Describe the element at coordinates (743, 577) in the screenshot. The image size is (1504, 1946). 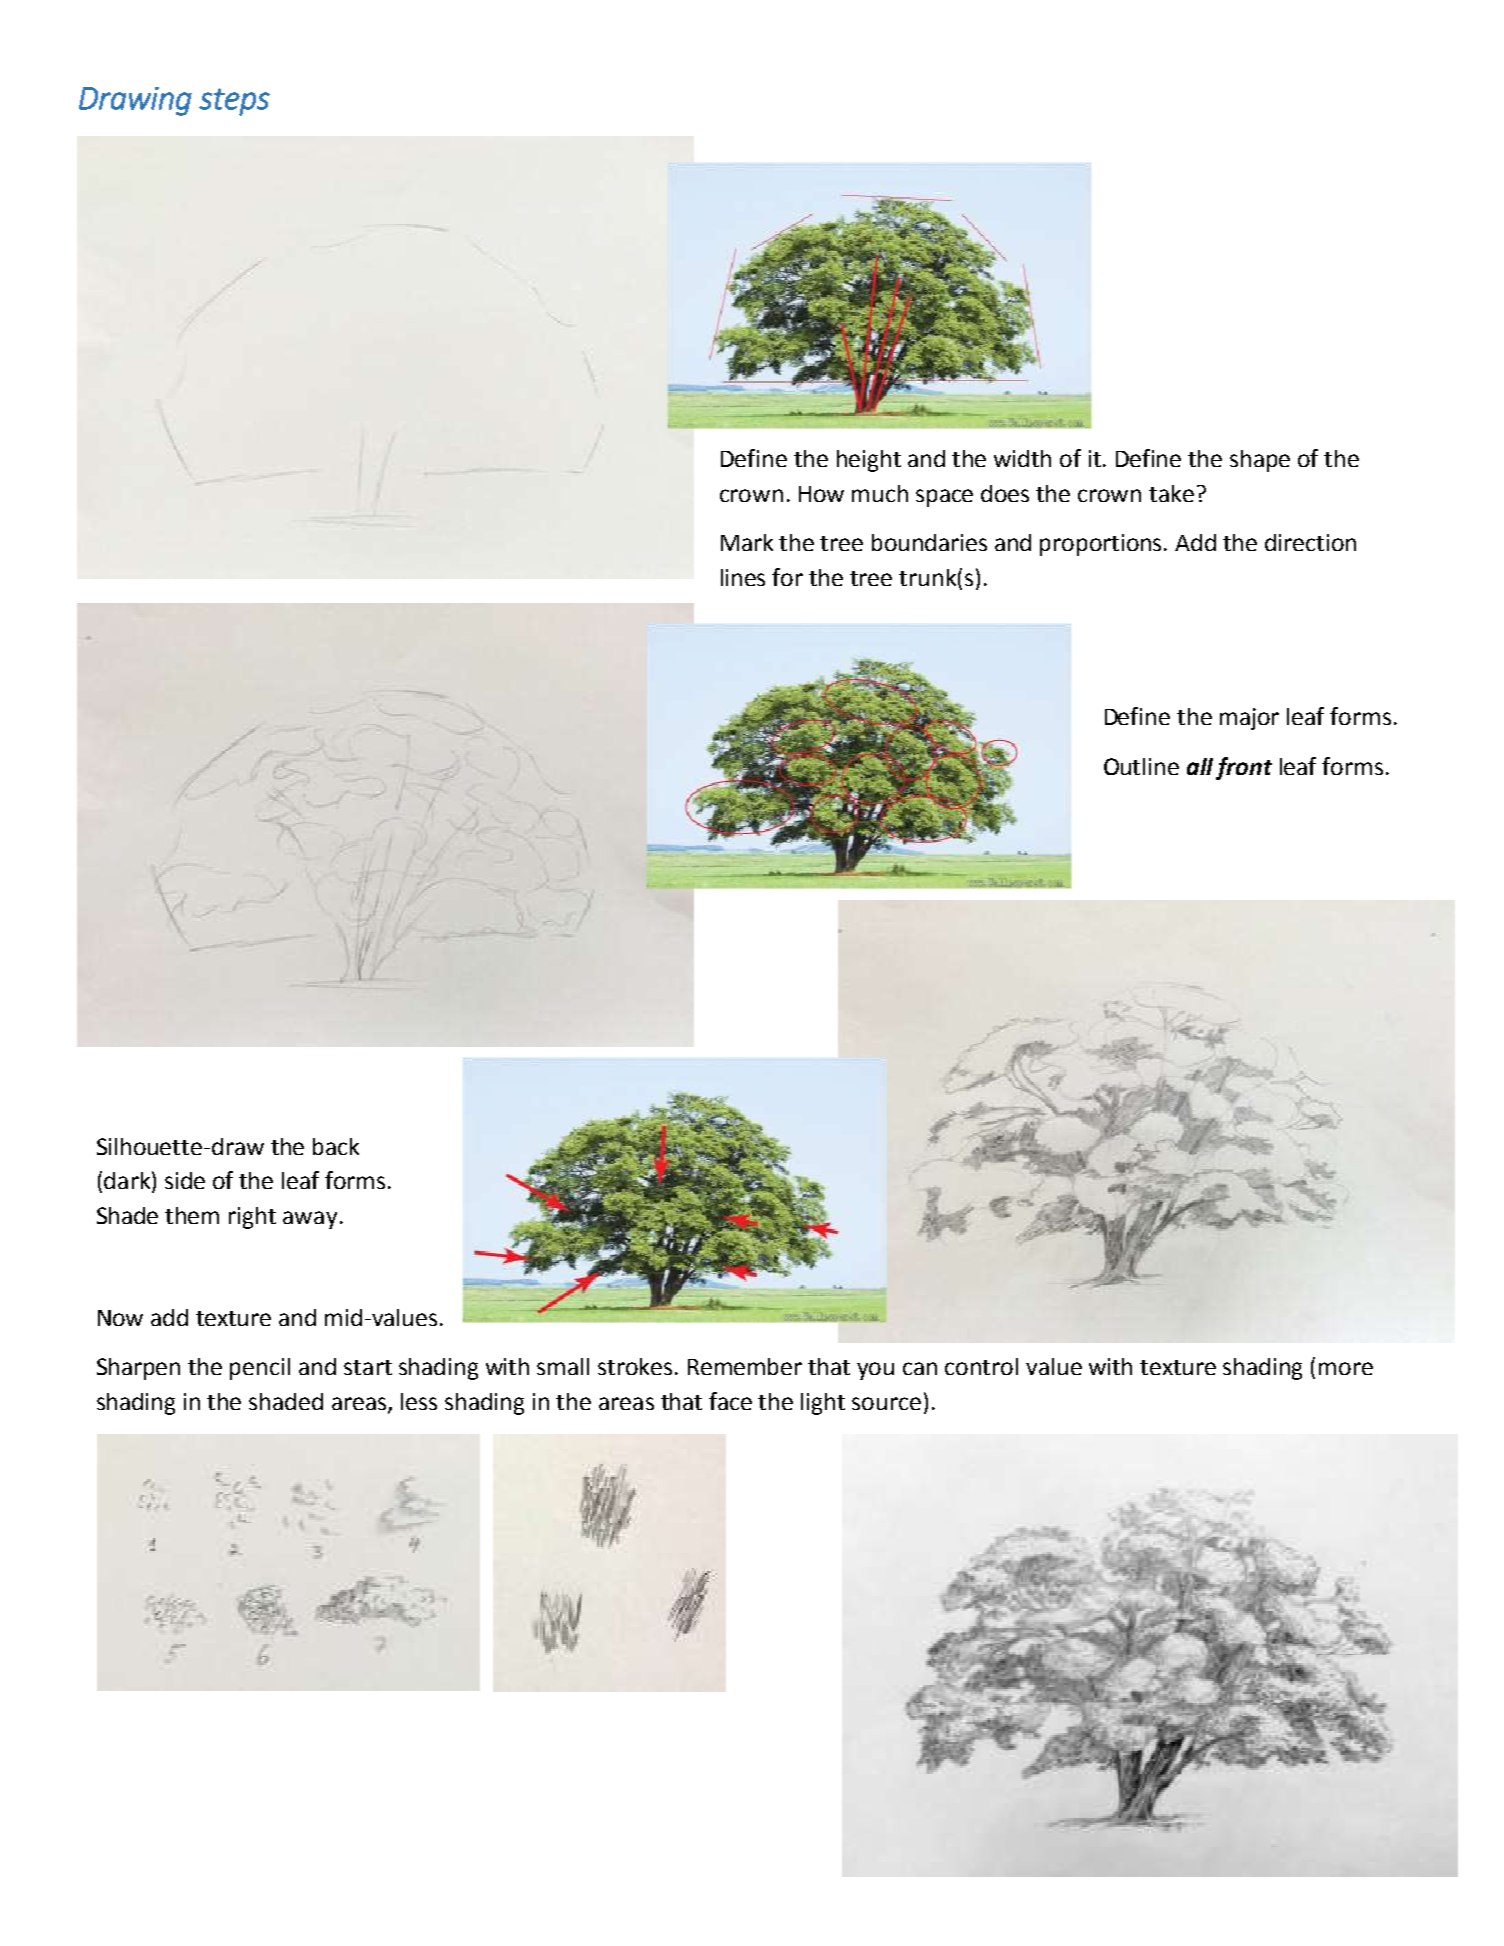
I see `lines` at that location.
